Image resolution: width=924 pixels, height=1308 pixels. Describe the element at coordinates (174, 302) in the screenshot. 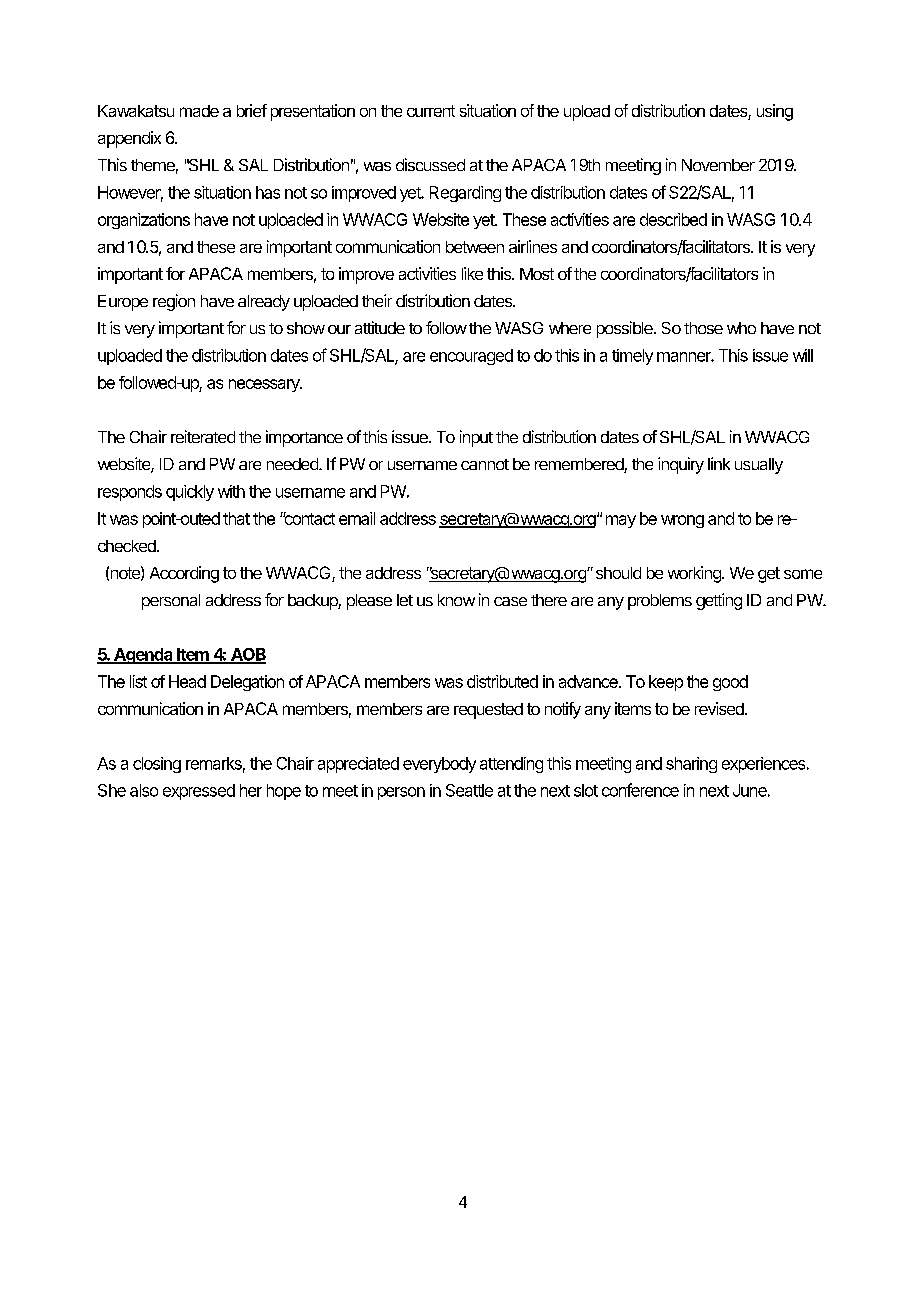

I see `region` at that location.
